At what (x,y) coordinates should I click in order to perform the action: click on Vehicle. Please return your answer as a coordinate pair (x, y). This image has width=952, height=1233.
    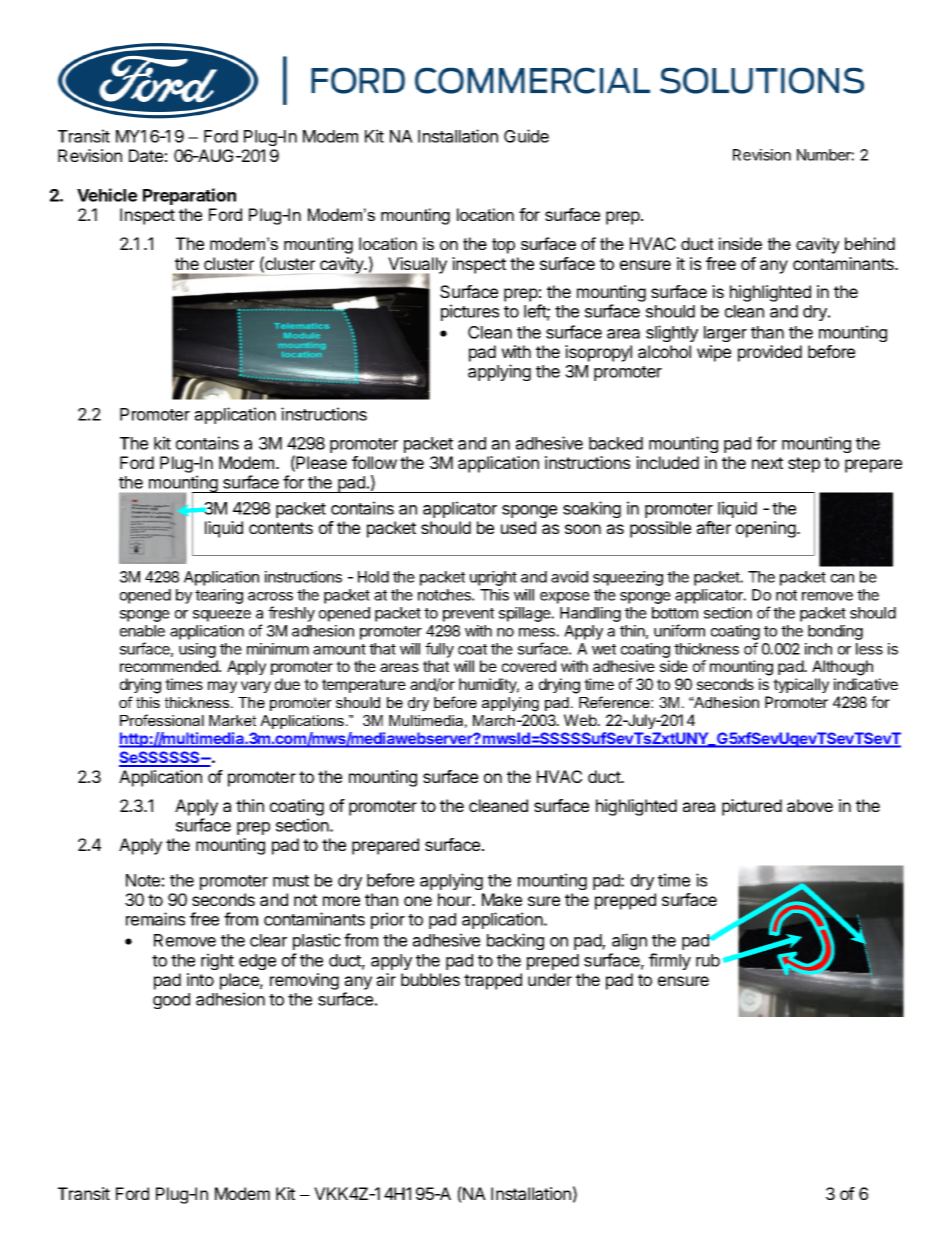
    Looking at the image, I should click on (107, 195).
